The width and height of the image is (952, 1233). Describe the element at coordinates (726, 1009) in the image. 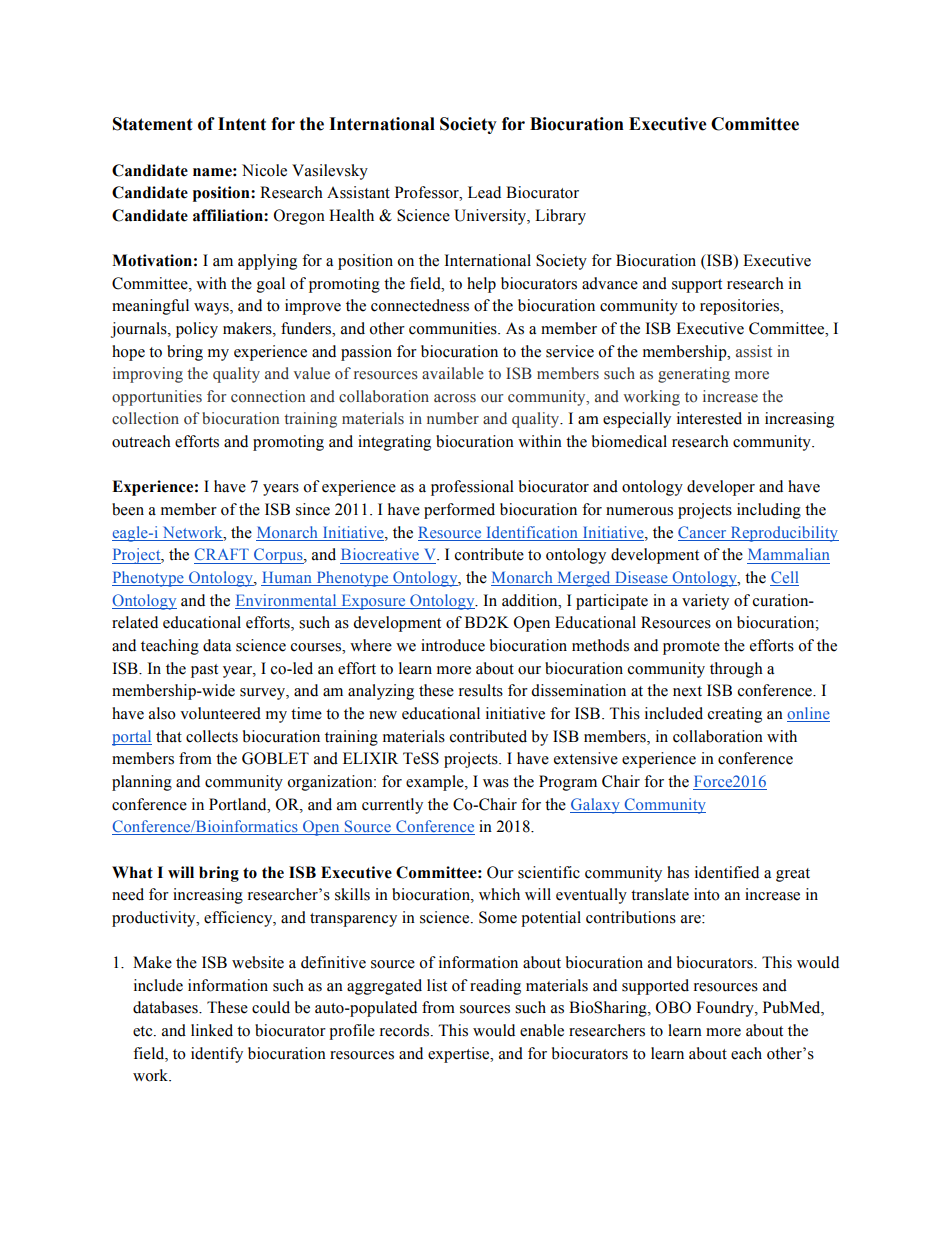

I see `Foundry` at that location.
